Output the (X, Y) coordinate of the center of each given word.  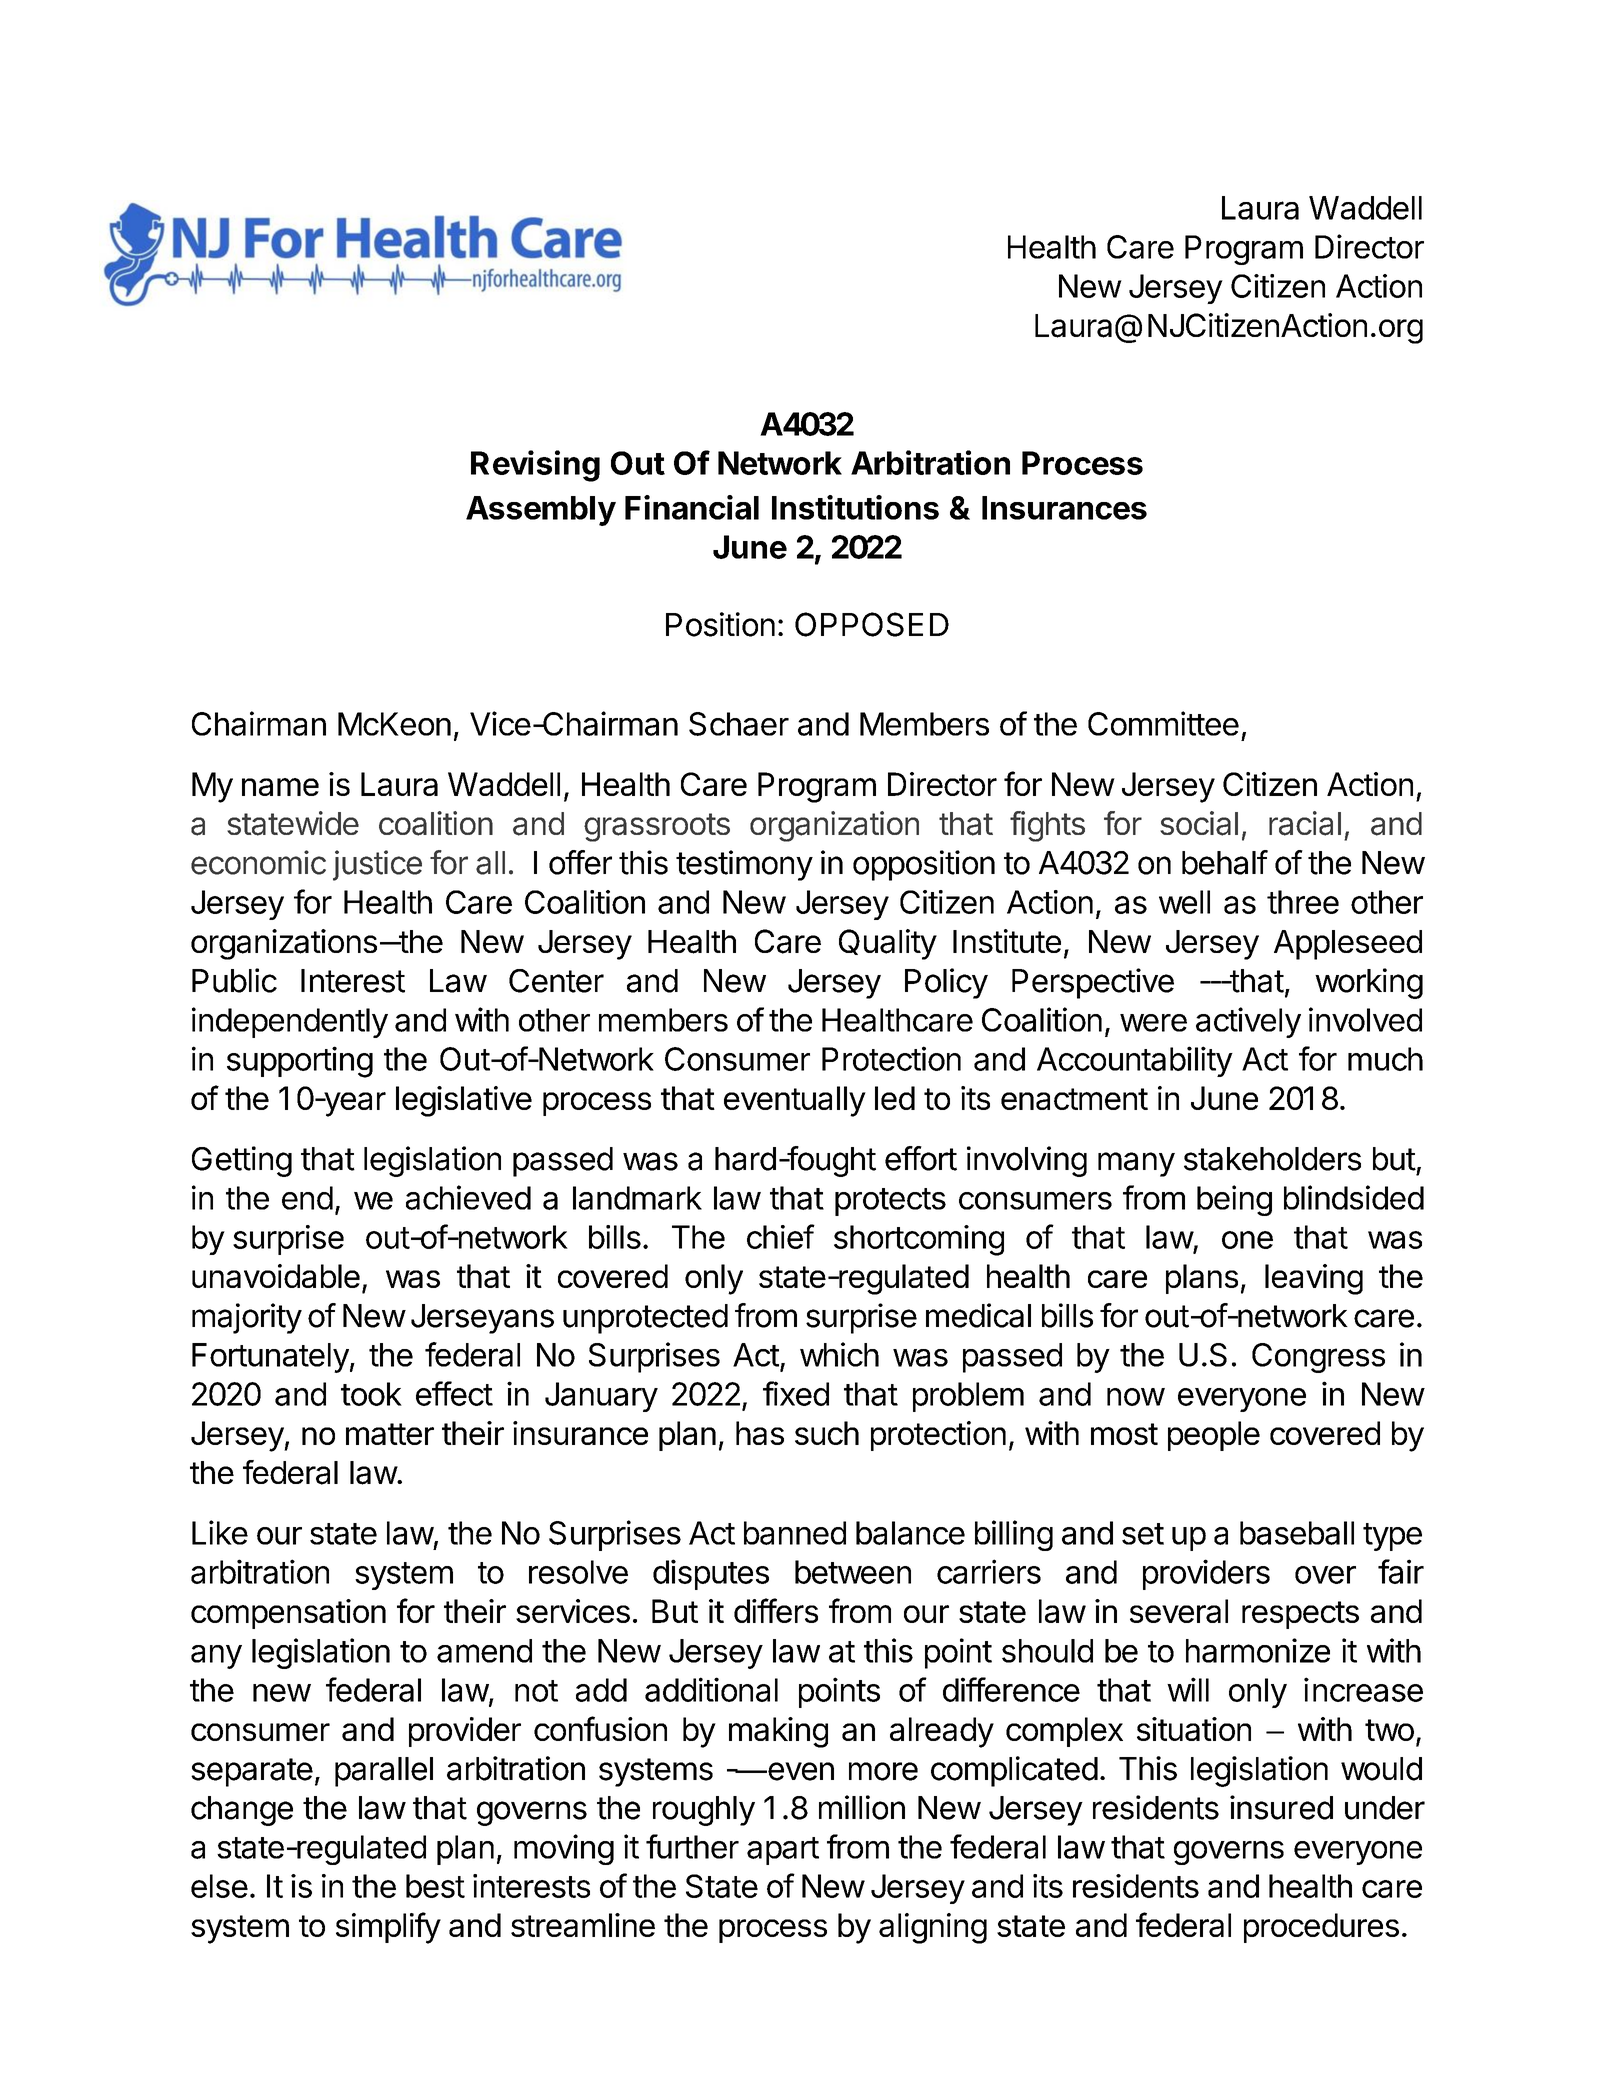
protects (890, 1202)
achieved (468, 1197)
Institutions (855, 507)
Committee (1163, 723)
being (1234, 1200)
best (435, 1886)
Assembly (541, 511)
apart (783, 1851)
